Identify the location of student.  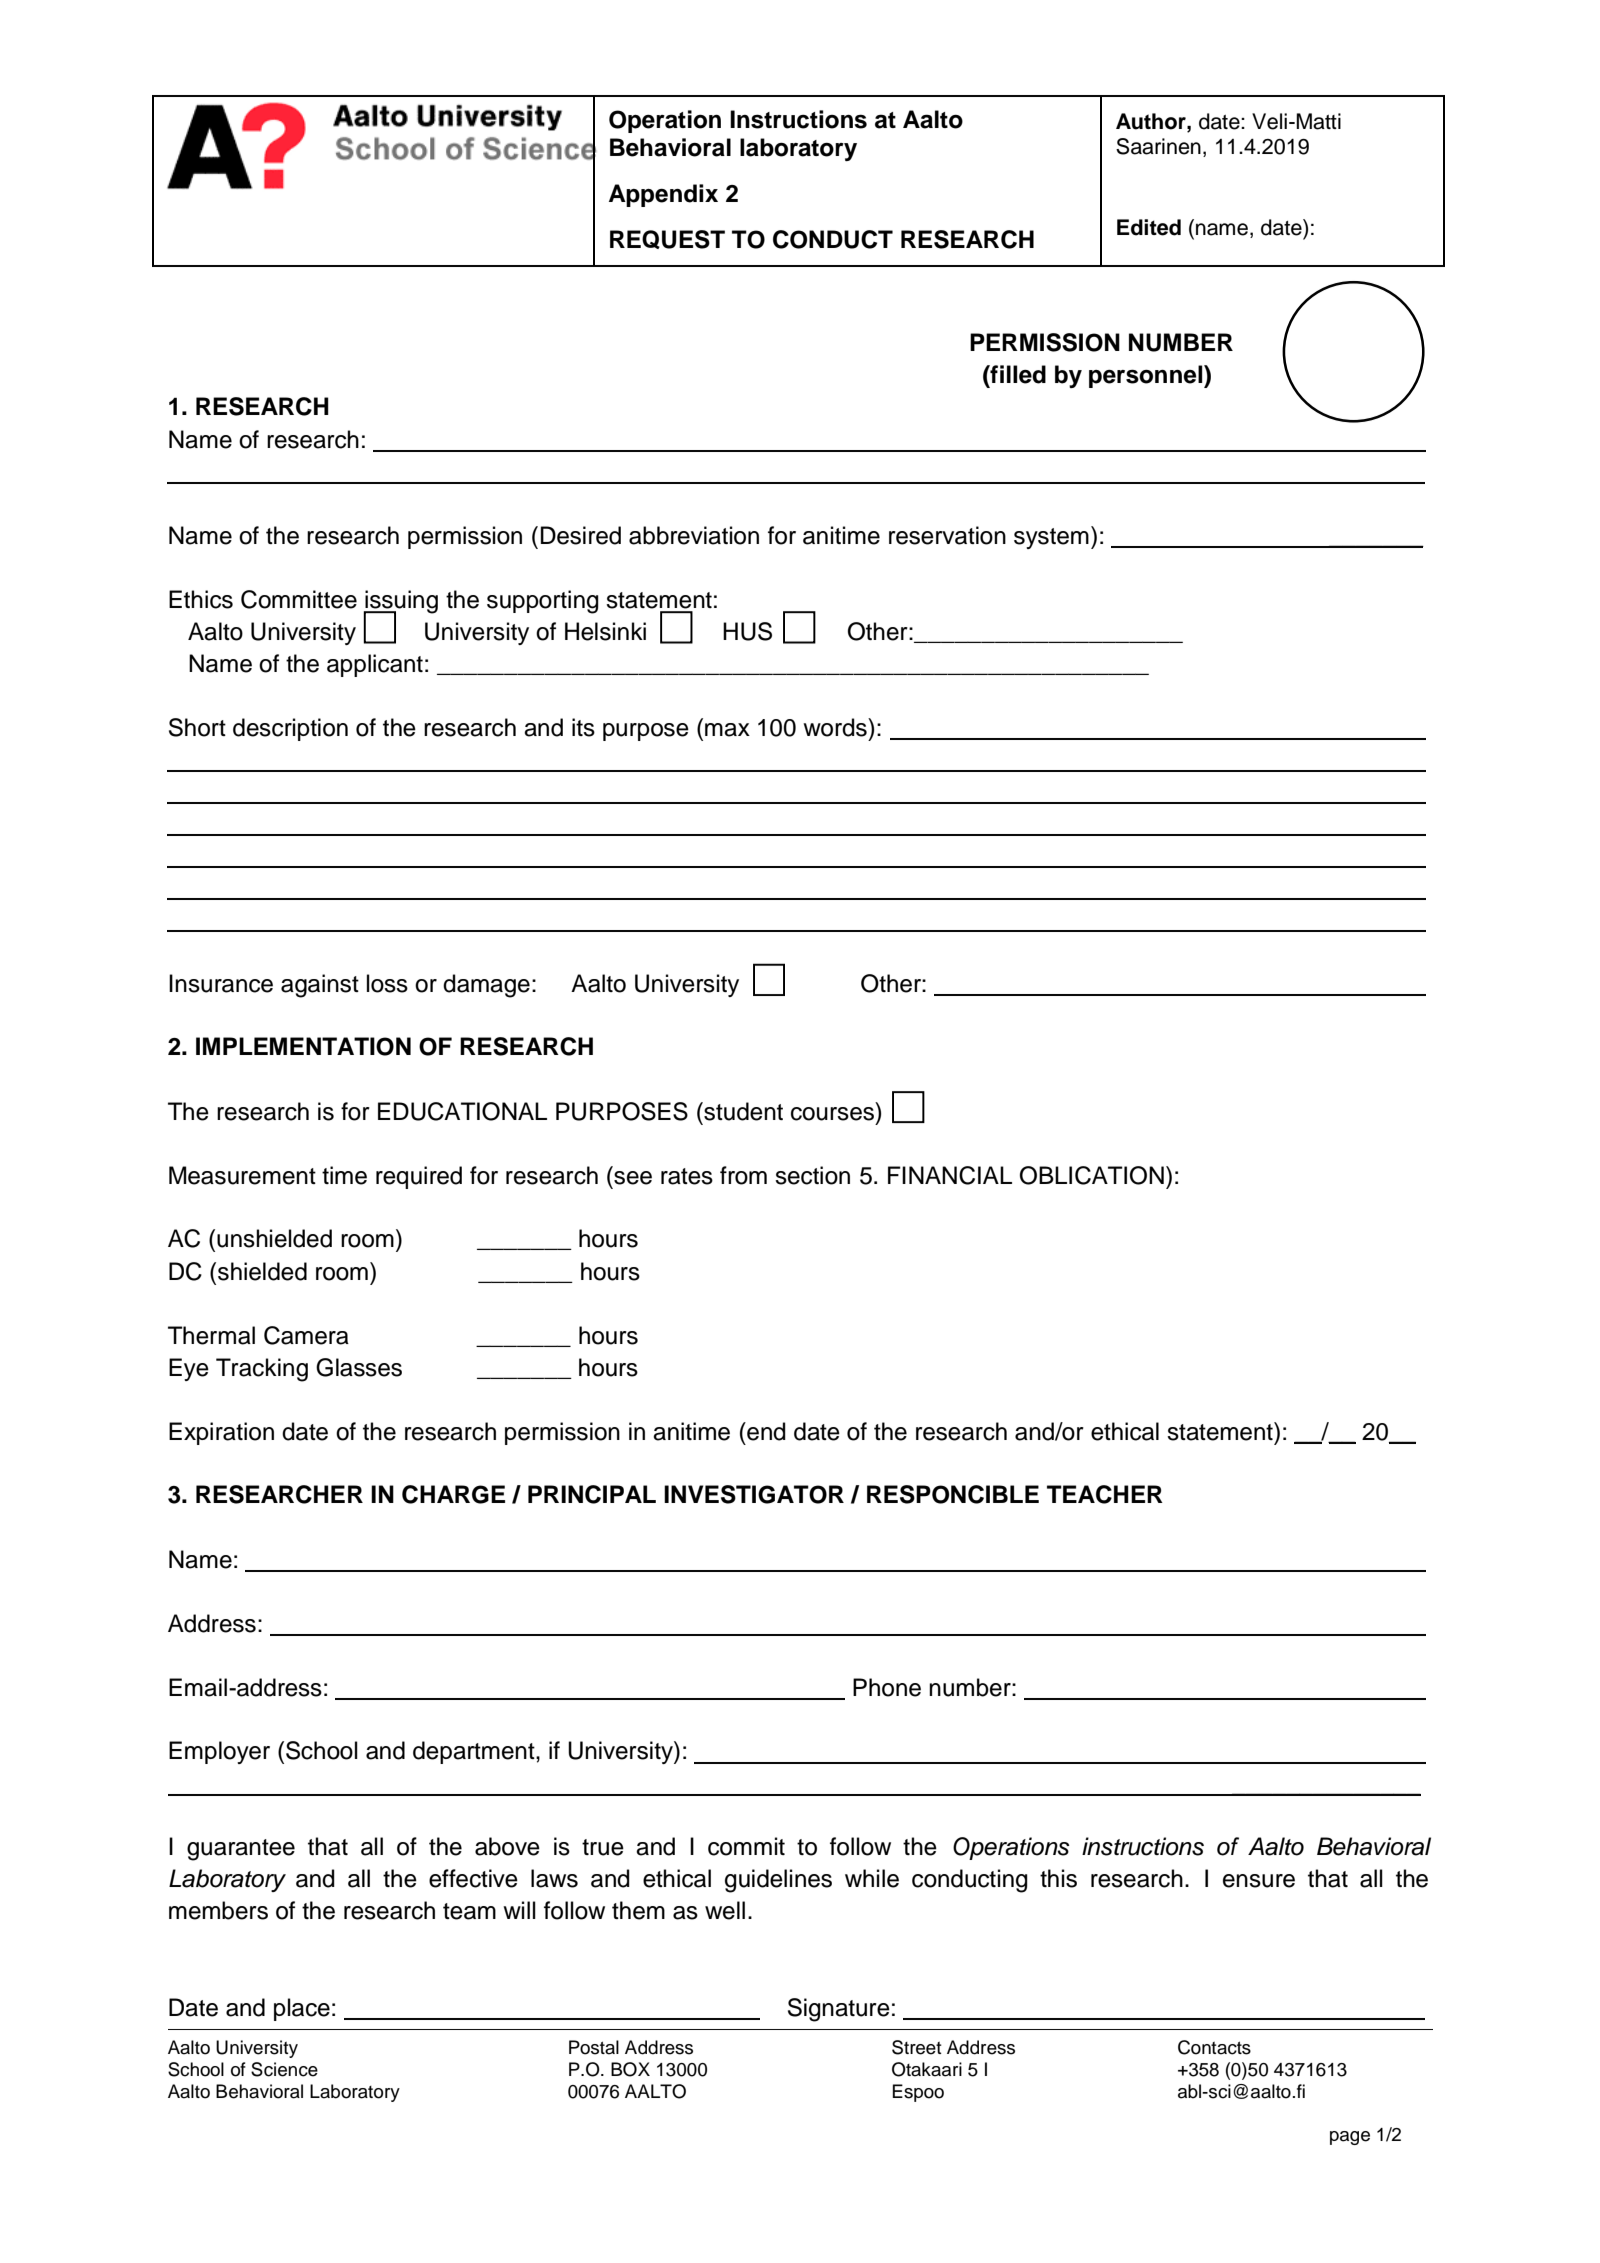
(742, 1111).
